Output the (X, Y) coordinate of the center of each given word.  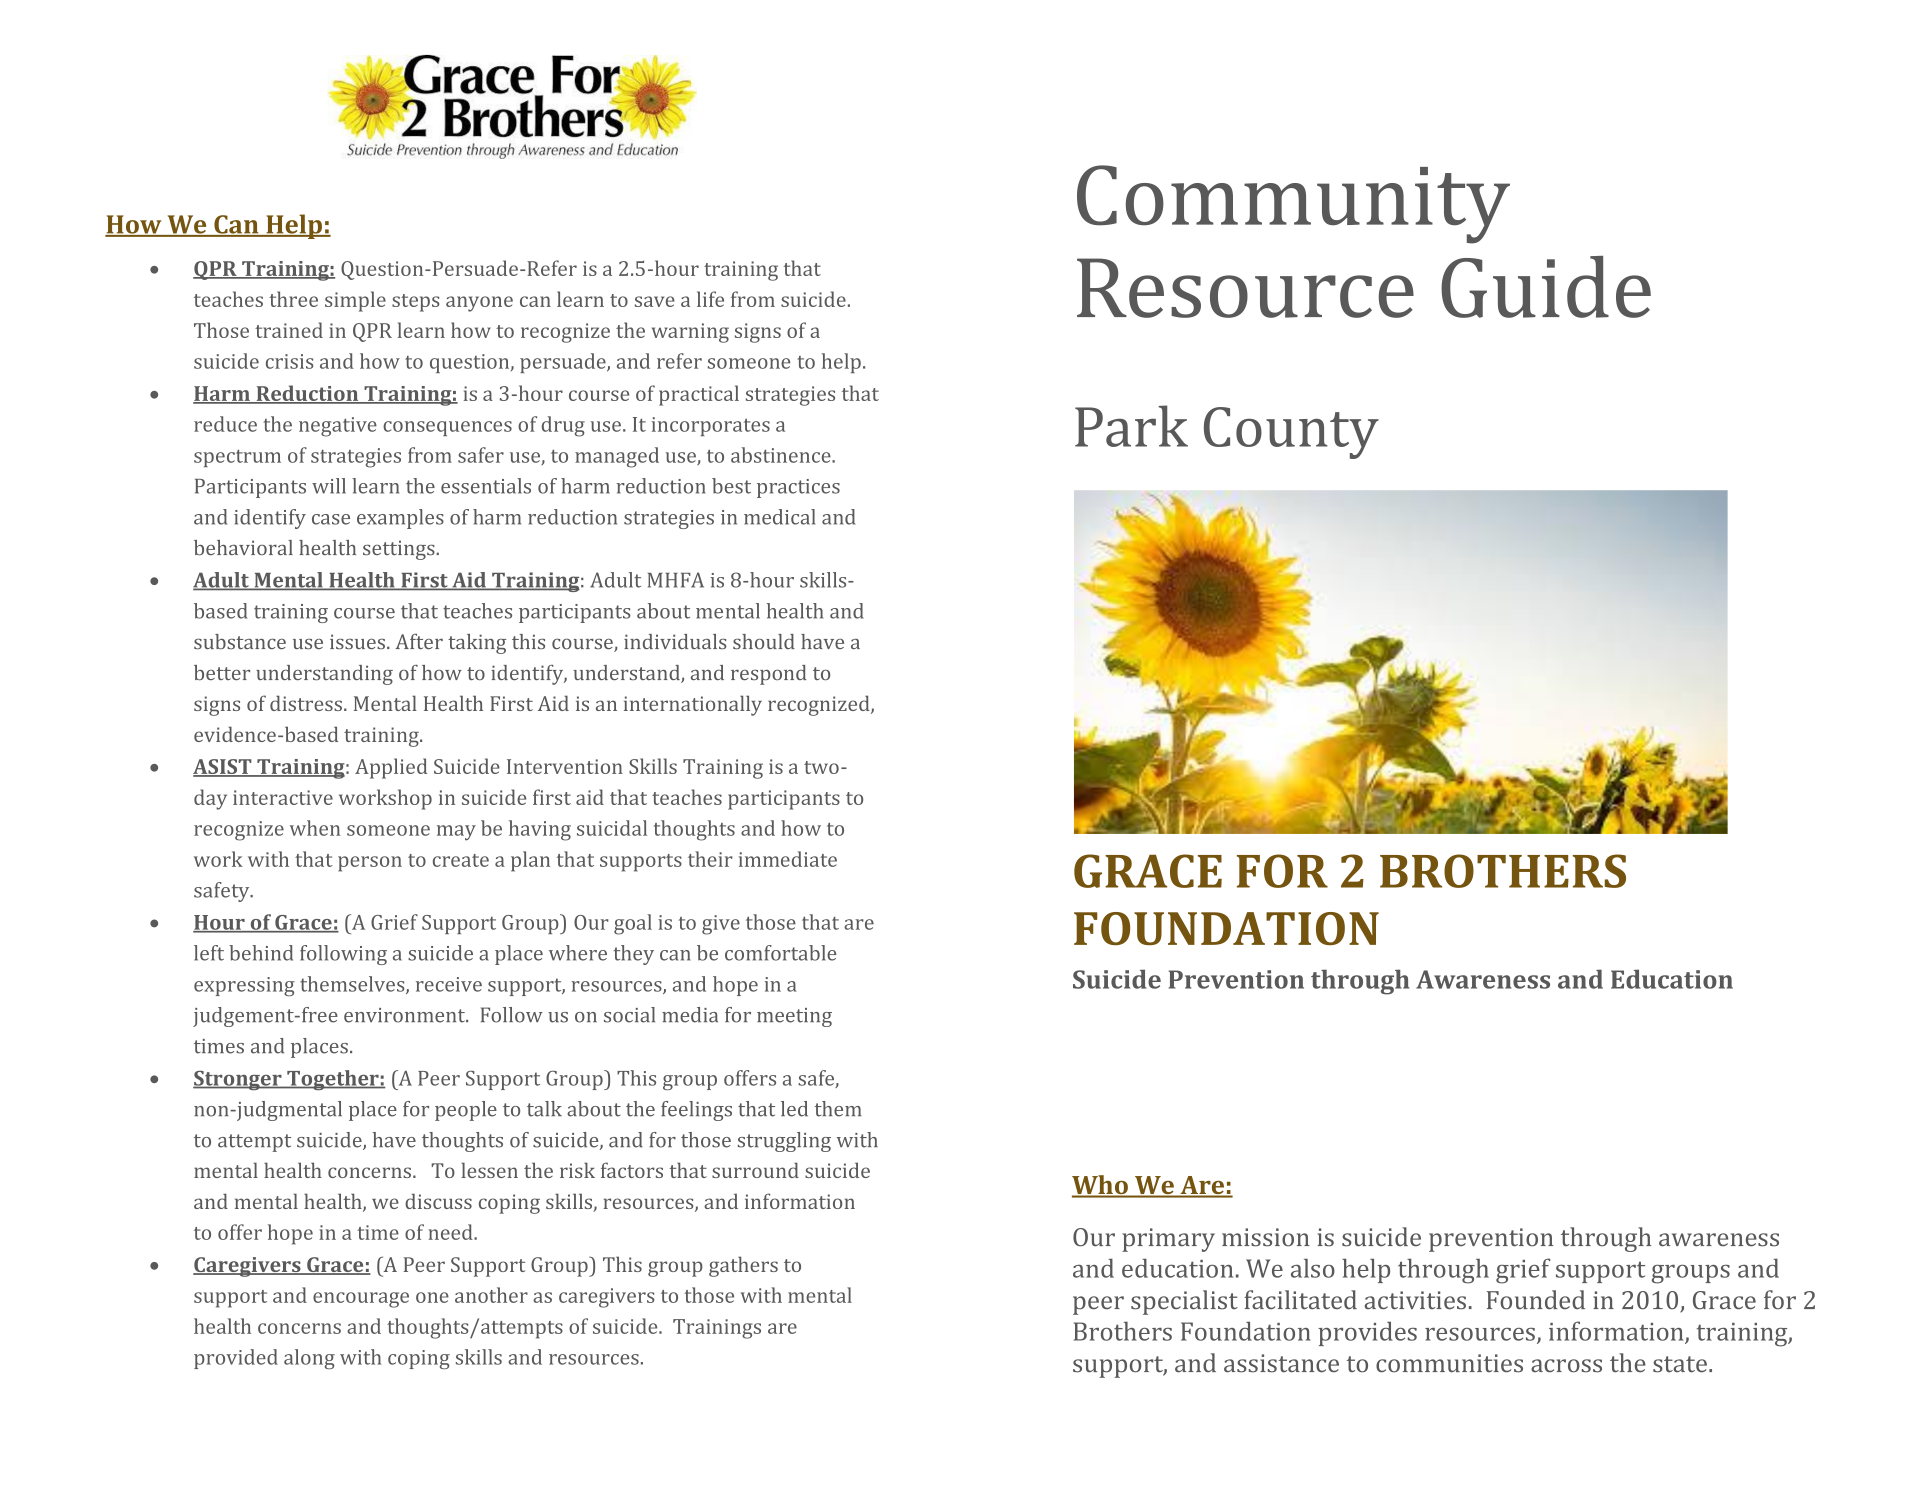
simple (355, 301)
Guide (1546, 287)
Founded (1536, 1300)
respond (768, 675)
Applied (391, 768)
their (710, 859)
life (710, 299)
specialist (1184, 1302)
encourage (361, 1300)
